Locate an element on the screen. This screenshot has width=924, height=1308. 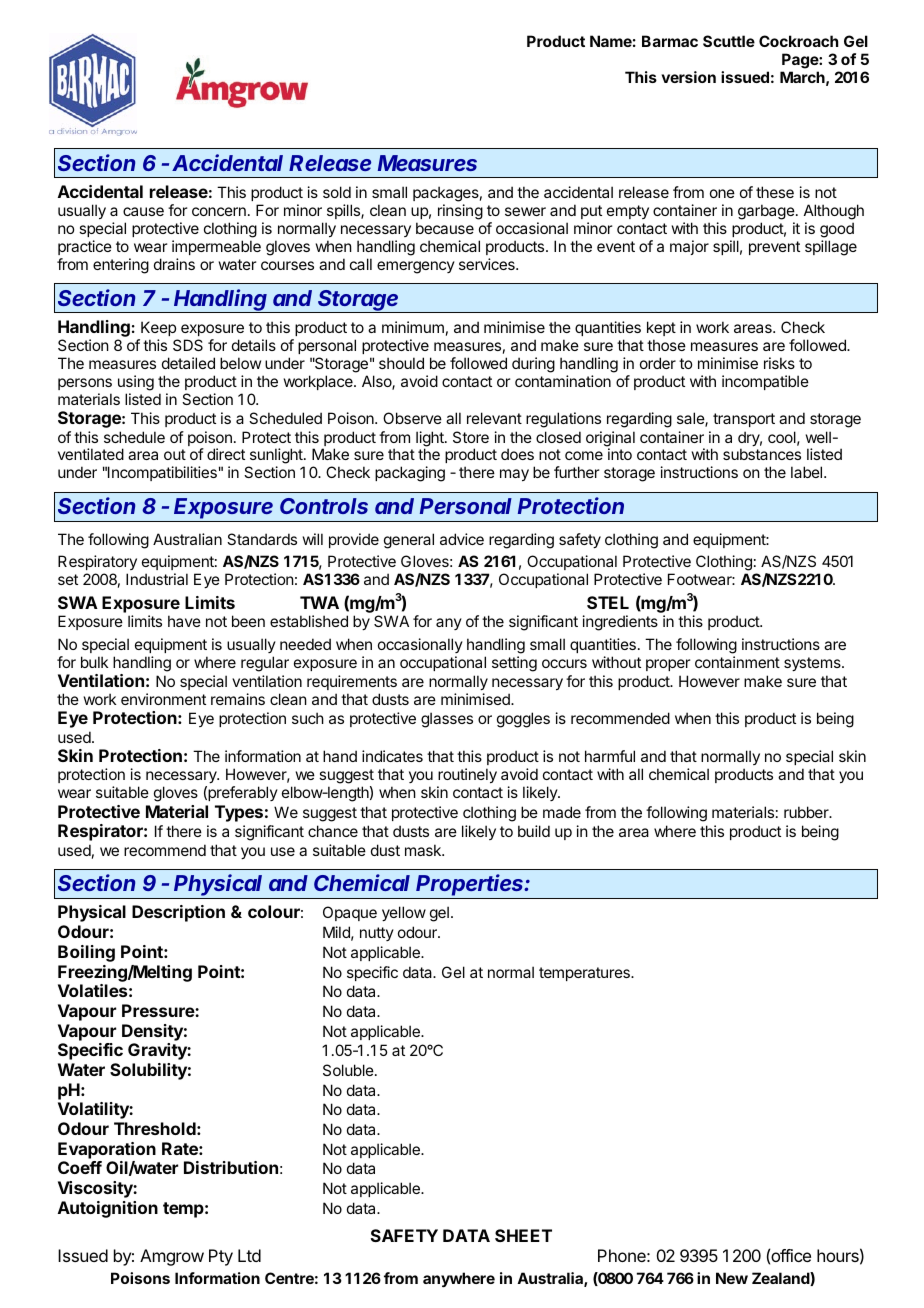
concern is located at coordinates (219, 211).
